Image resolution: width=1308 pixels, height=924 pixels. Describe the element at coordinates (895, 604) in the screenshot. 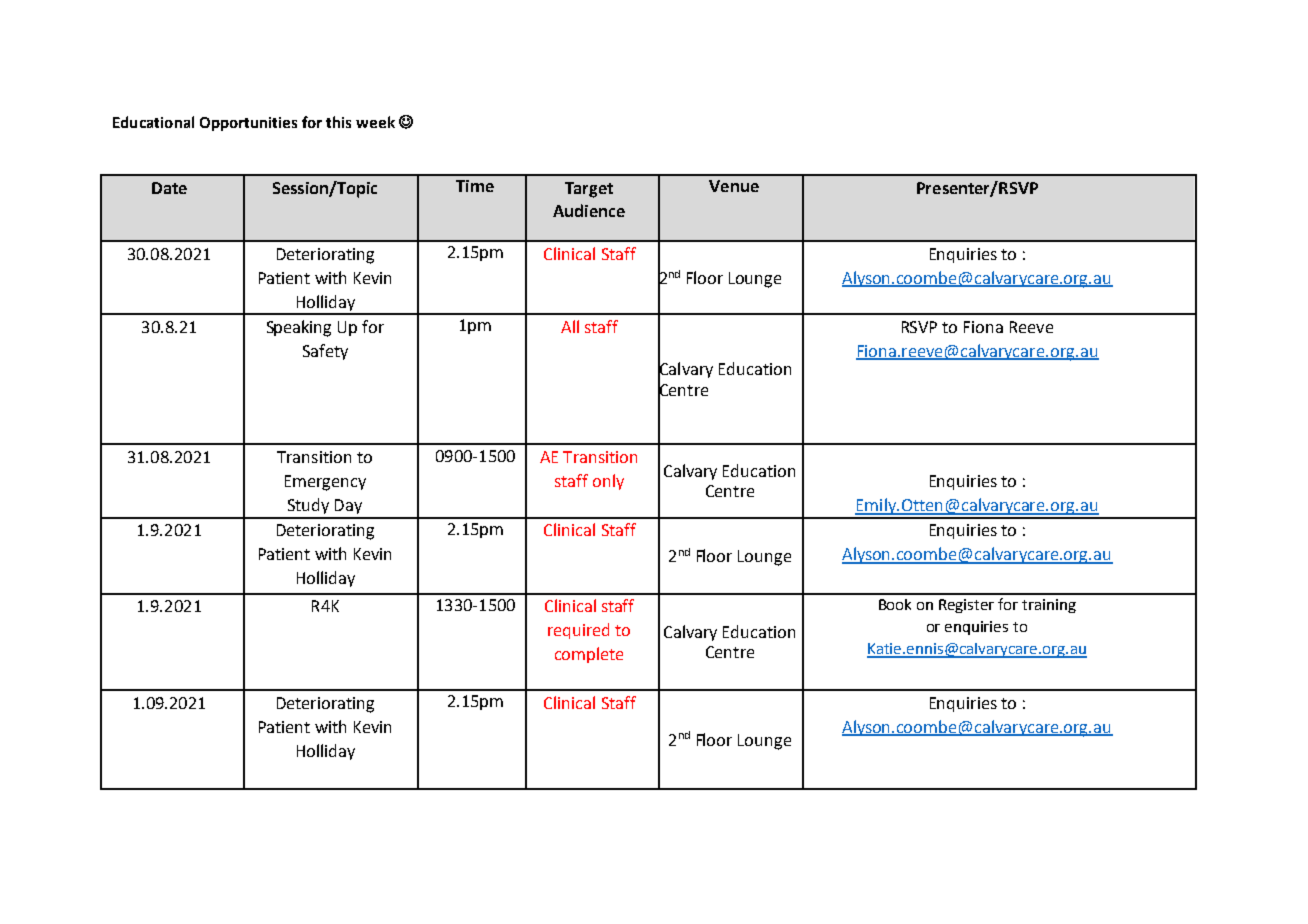

I see `Book` at that location.
